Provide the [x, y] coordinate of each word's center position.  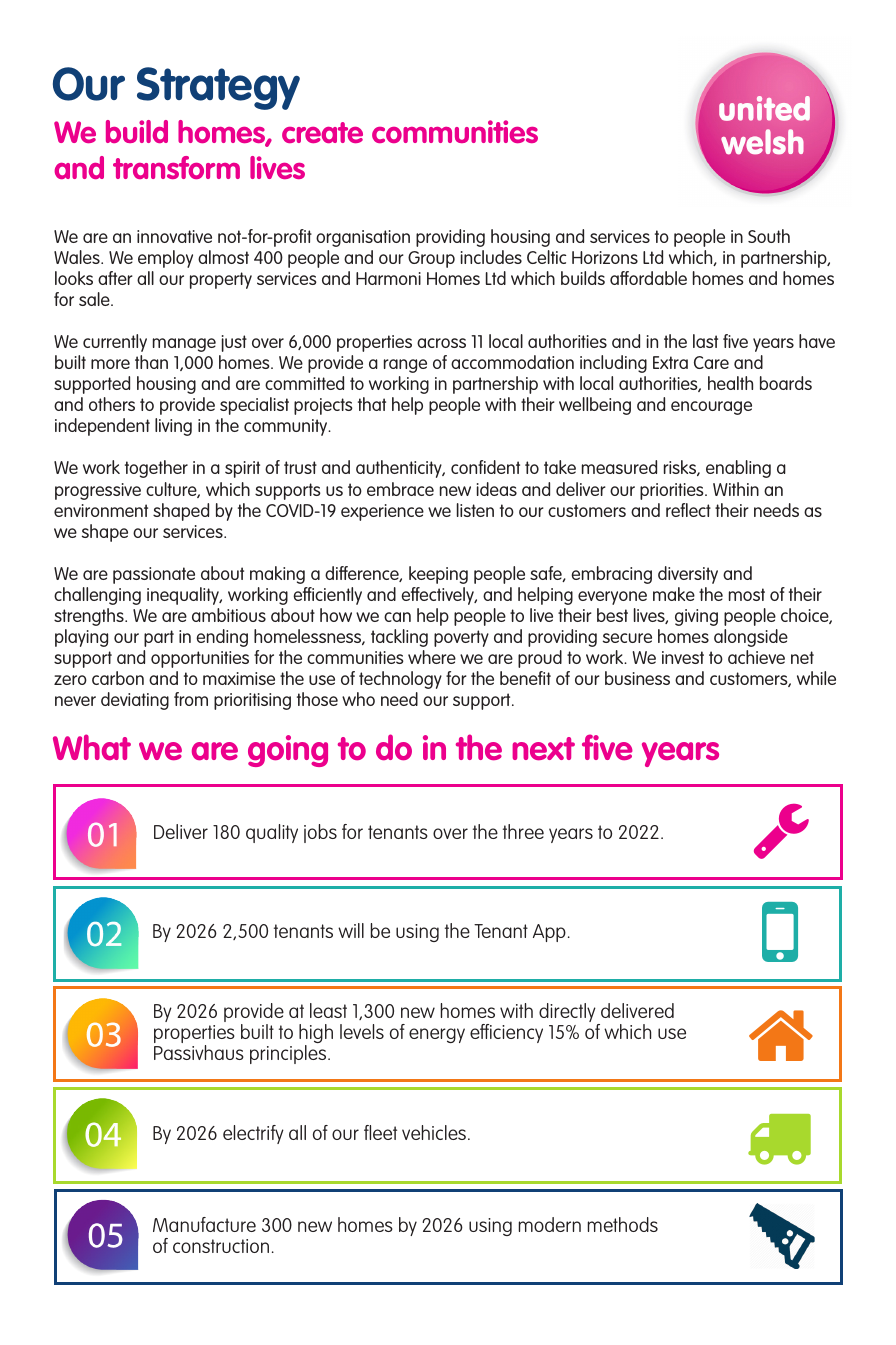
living [173, 427]
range [405, 366]
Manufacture [204, 1224]
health [730, 383]
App [549, 933]
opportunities [200, 659]
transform [176, 167]
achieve [756, 657]
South [769, 236]
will [351, 930]
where [432, 657]
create [322, 132]
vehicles [435, 1132]
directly [568, 1014]
